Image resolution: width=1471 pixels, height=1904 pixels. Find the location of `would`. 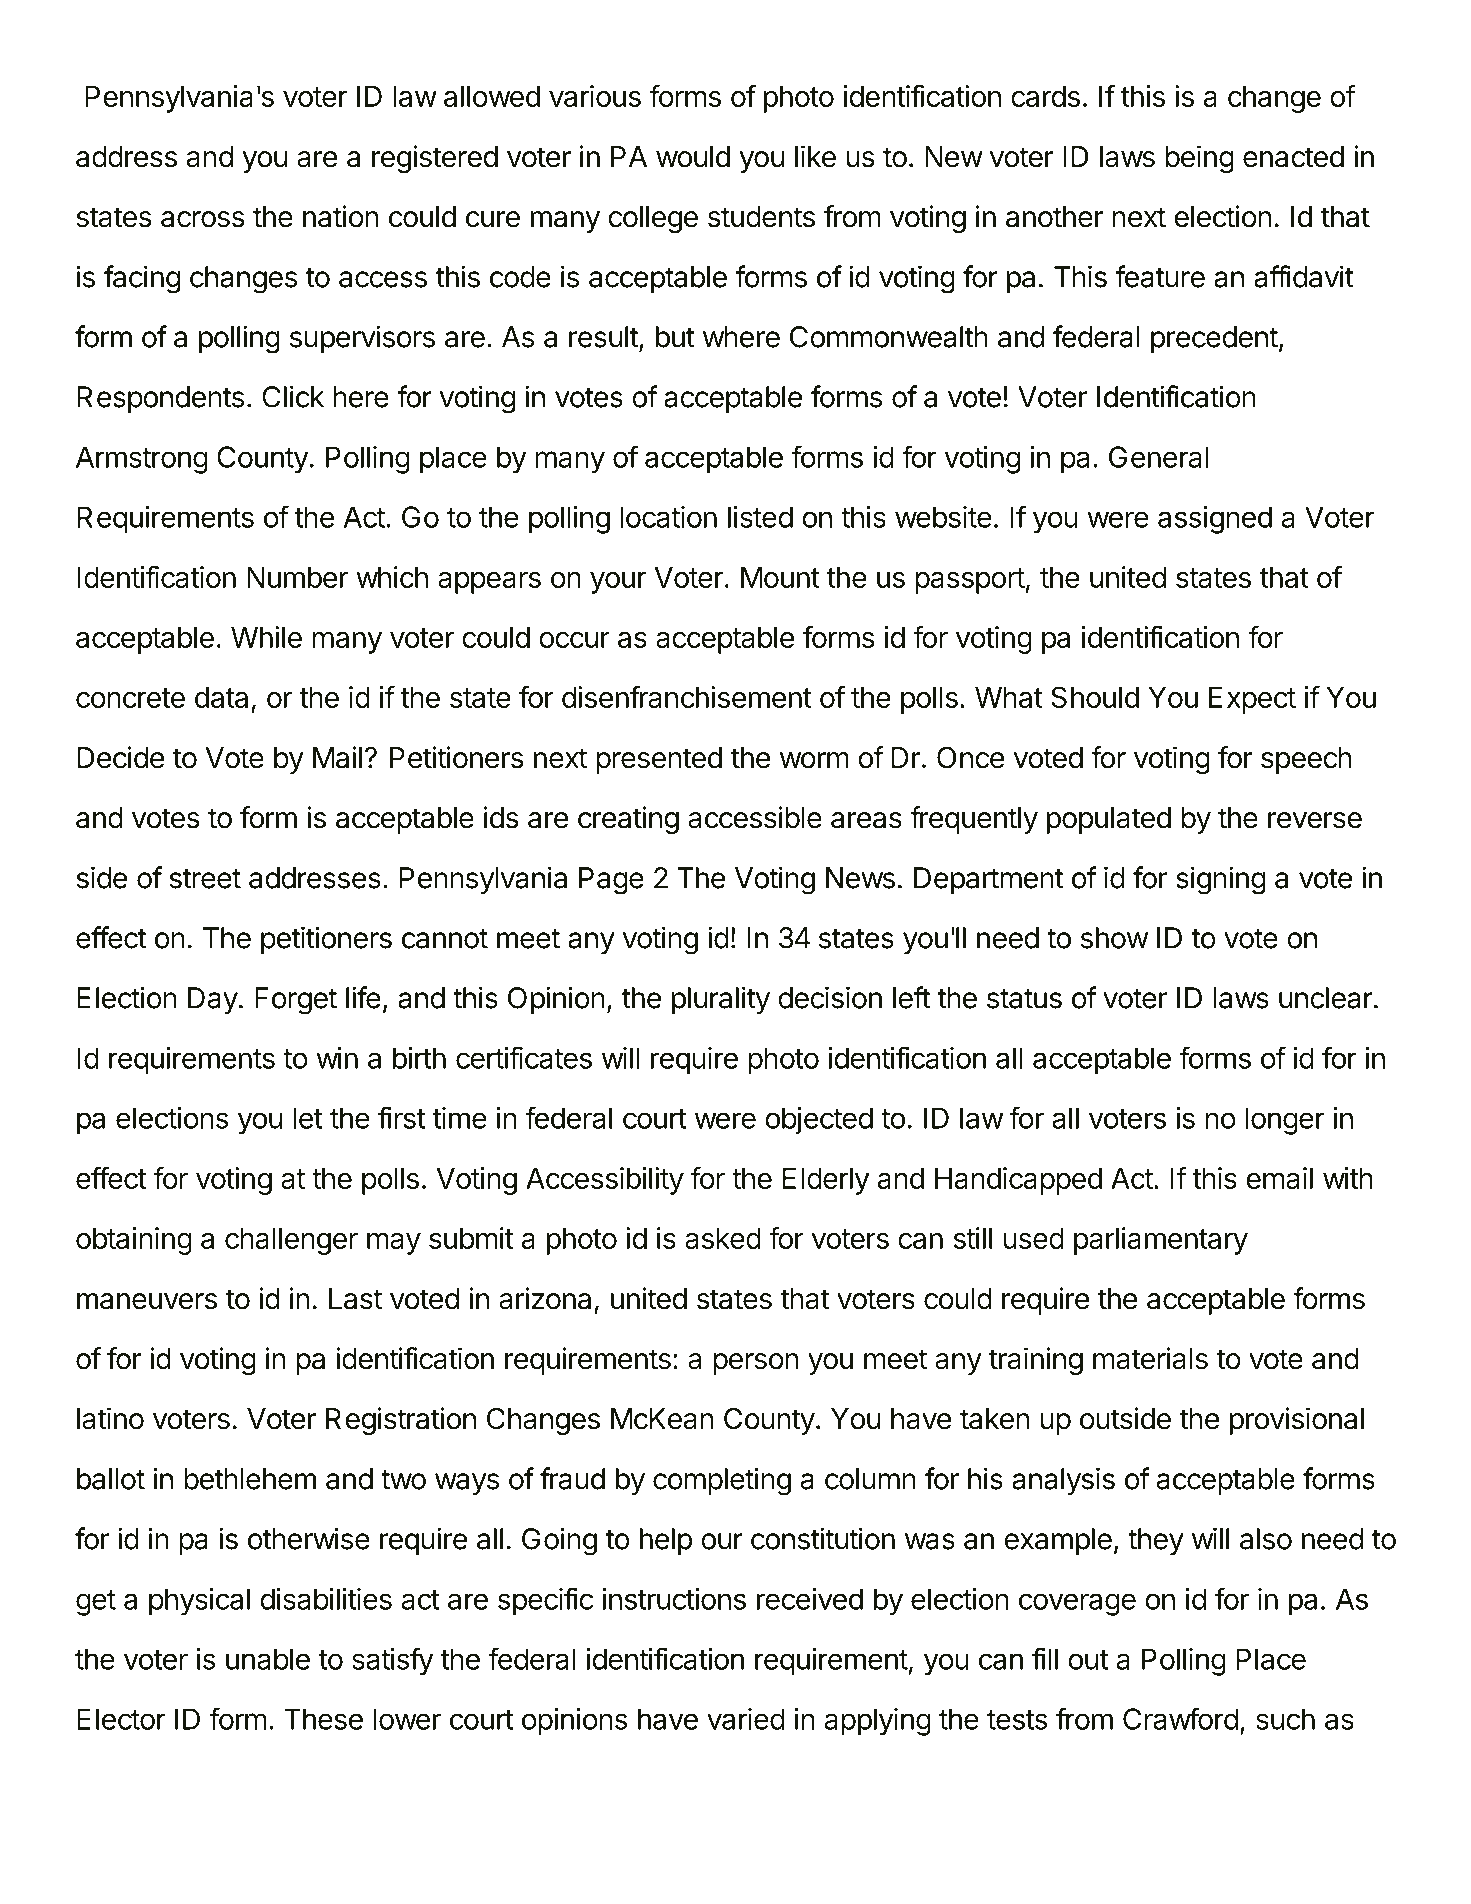

would is located at coordinates (693, 157).
